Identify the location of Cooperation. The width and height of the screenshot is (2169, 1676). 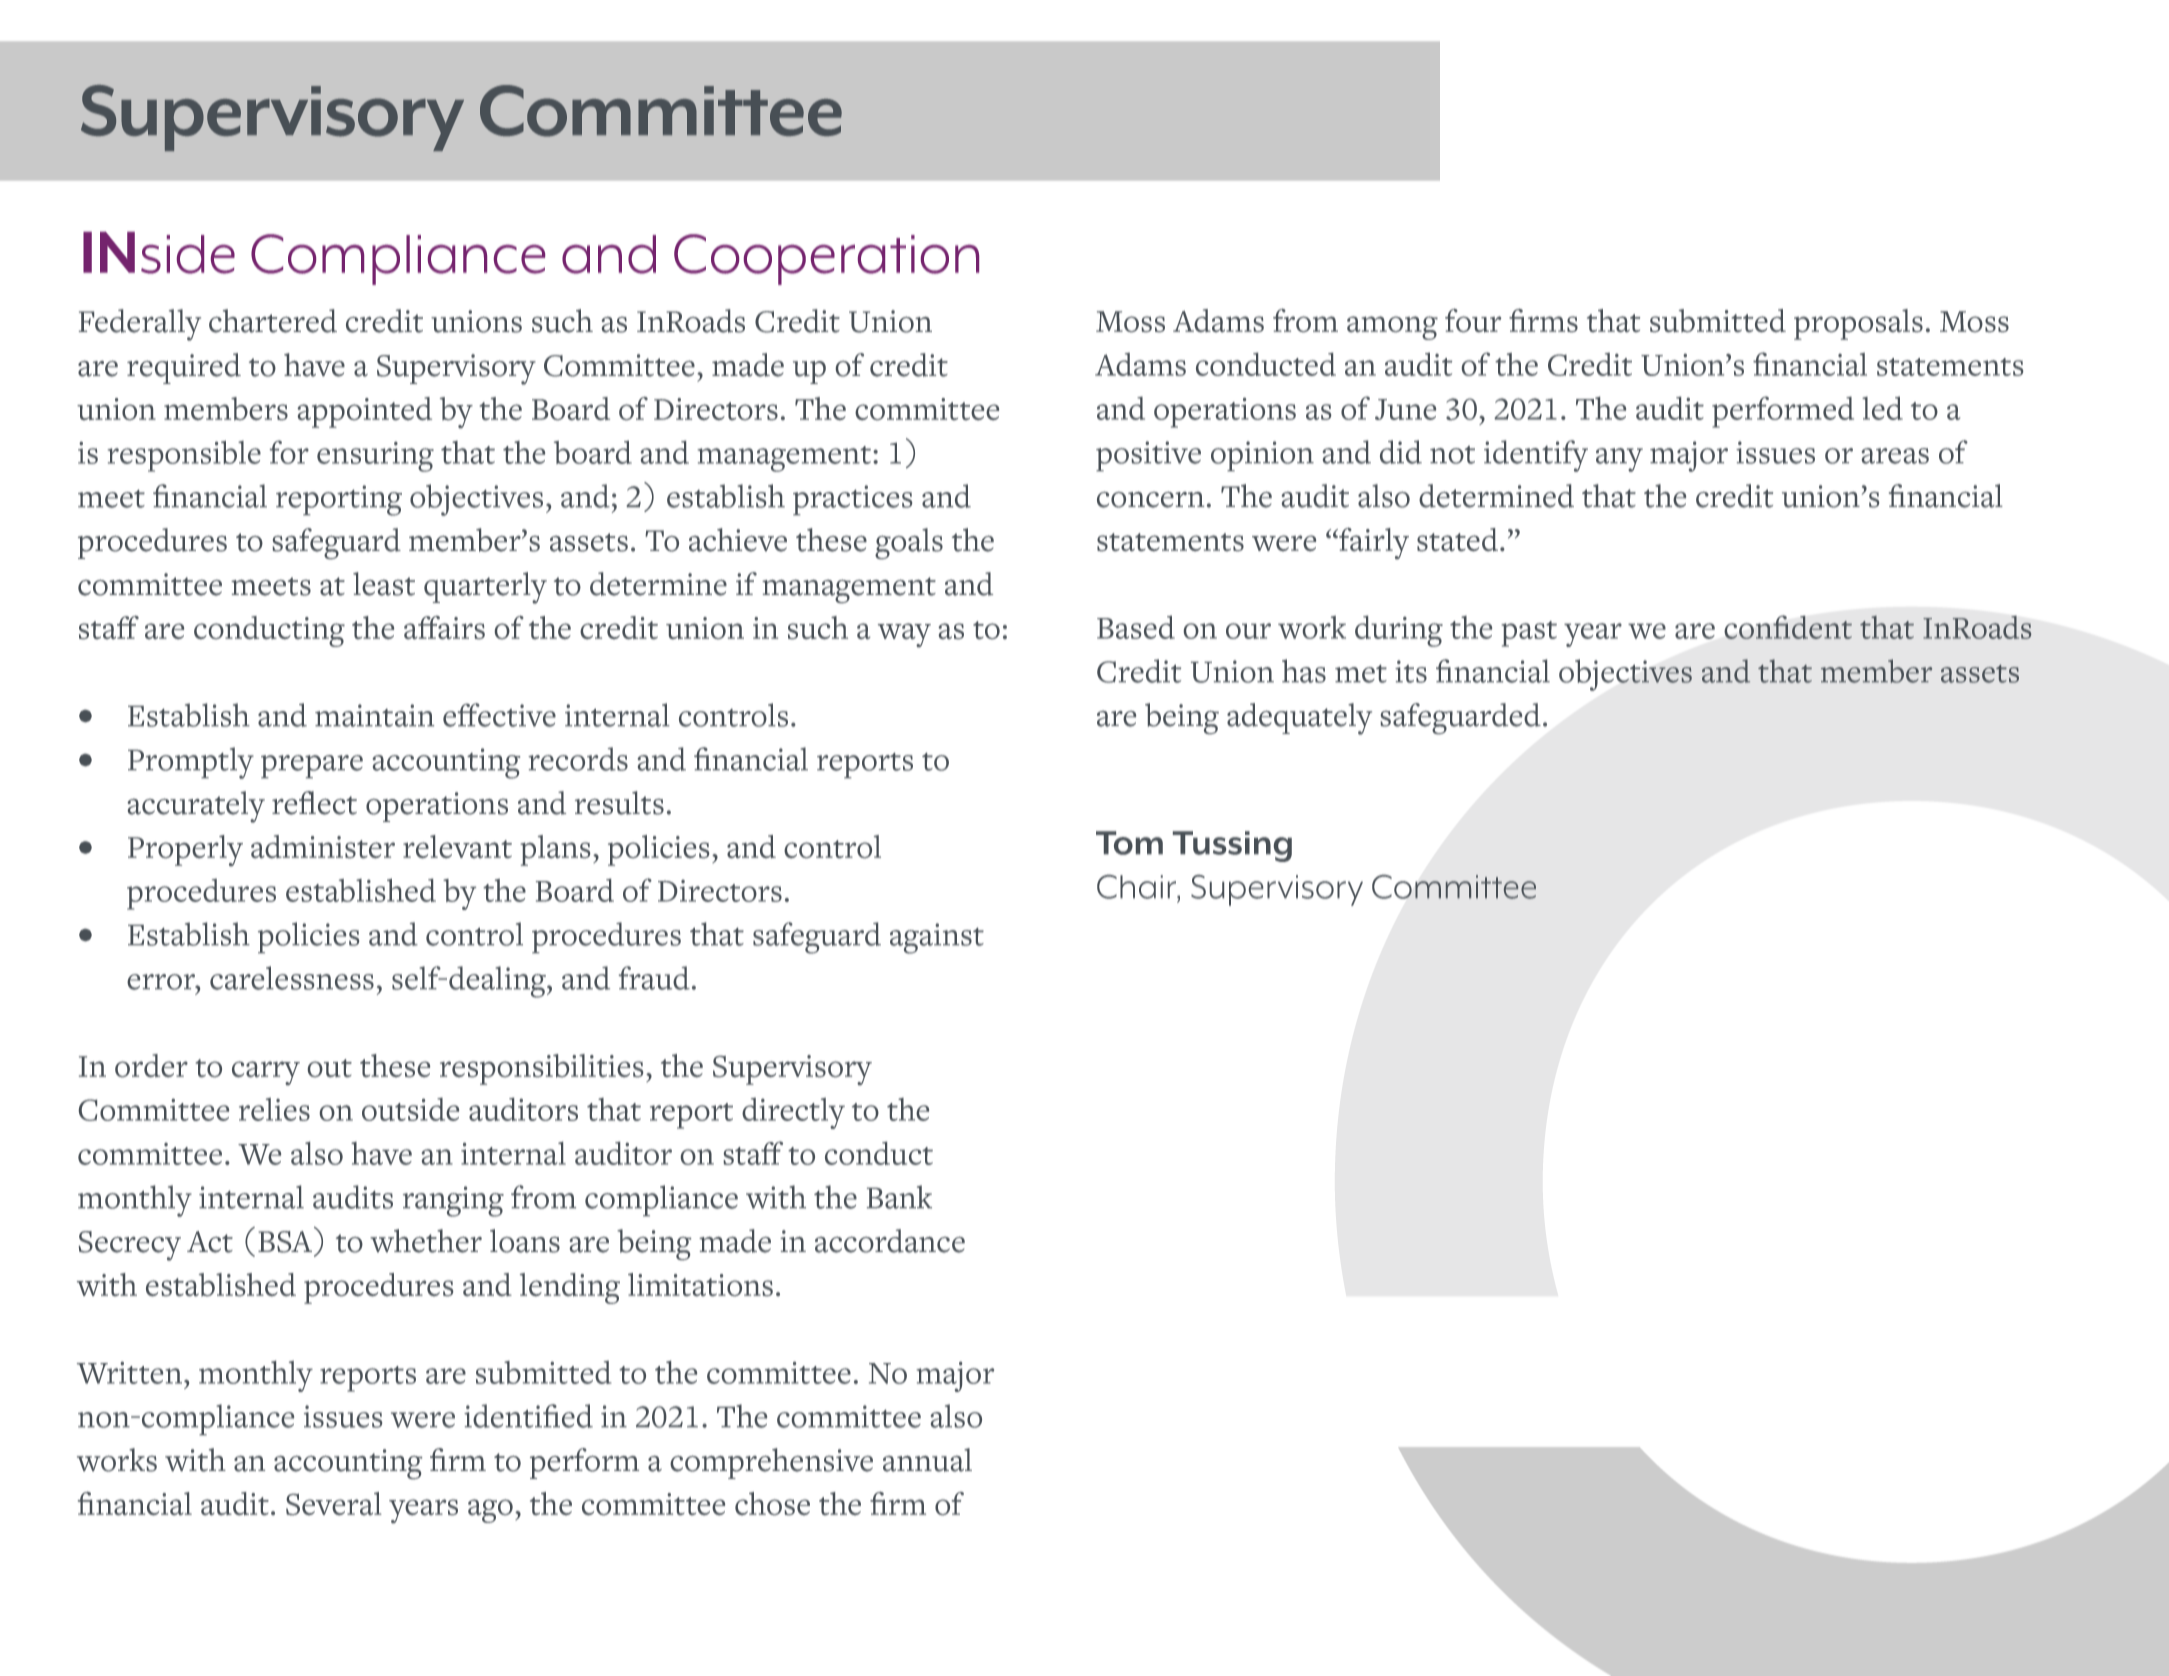
(826, 259).
